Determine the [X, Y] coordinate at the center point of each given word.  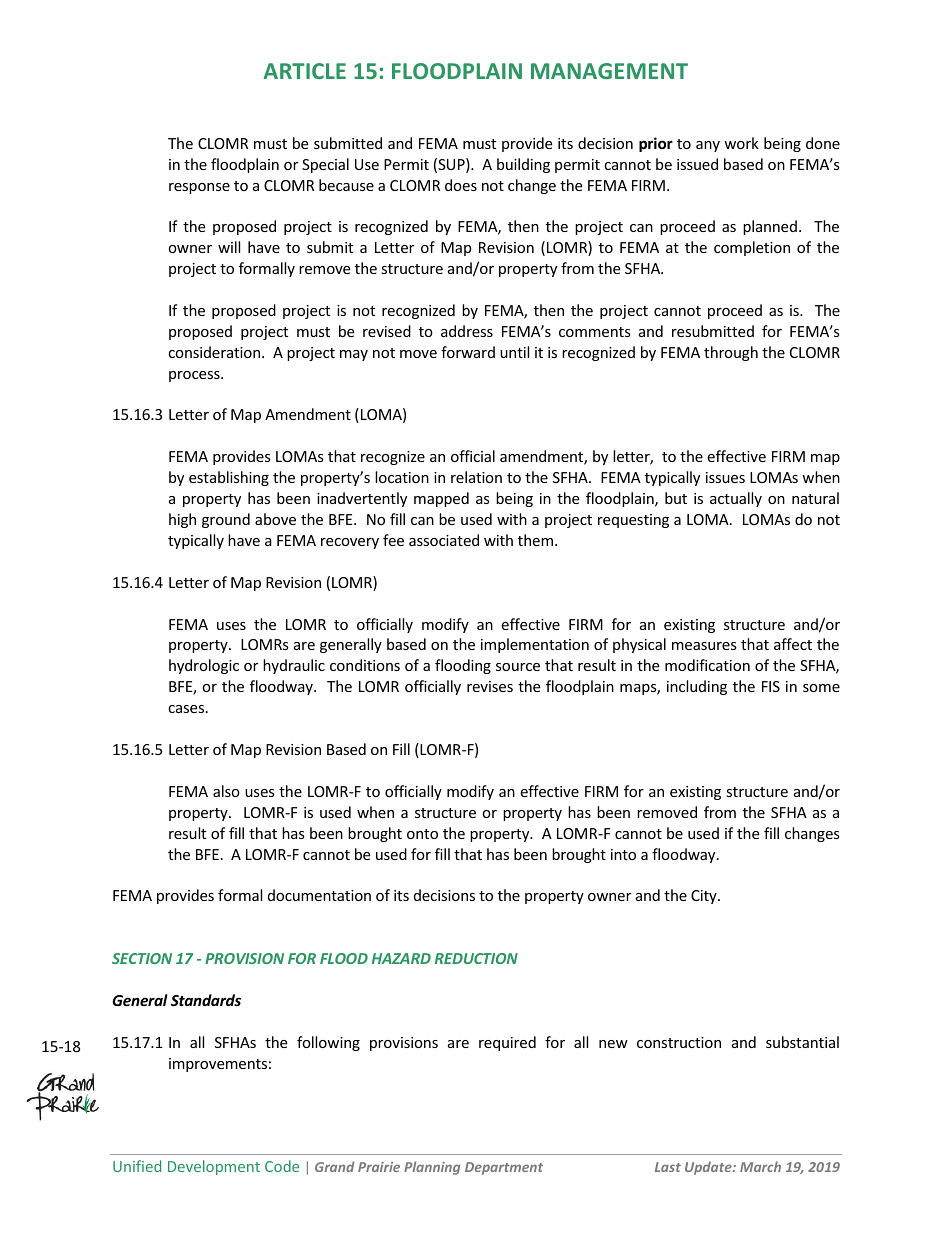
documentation [319, 895]
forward [468, 352]
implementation [535, 645]
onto [422, 834]
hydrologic [204, 666]
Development [214, 1167]
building [523, 165]
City [705, 897]
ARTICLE [304, 71]
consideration [215, 352]
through [731, 353]
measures [704, 646]
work [741, 143]
